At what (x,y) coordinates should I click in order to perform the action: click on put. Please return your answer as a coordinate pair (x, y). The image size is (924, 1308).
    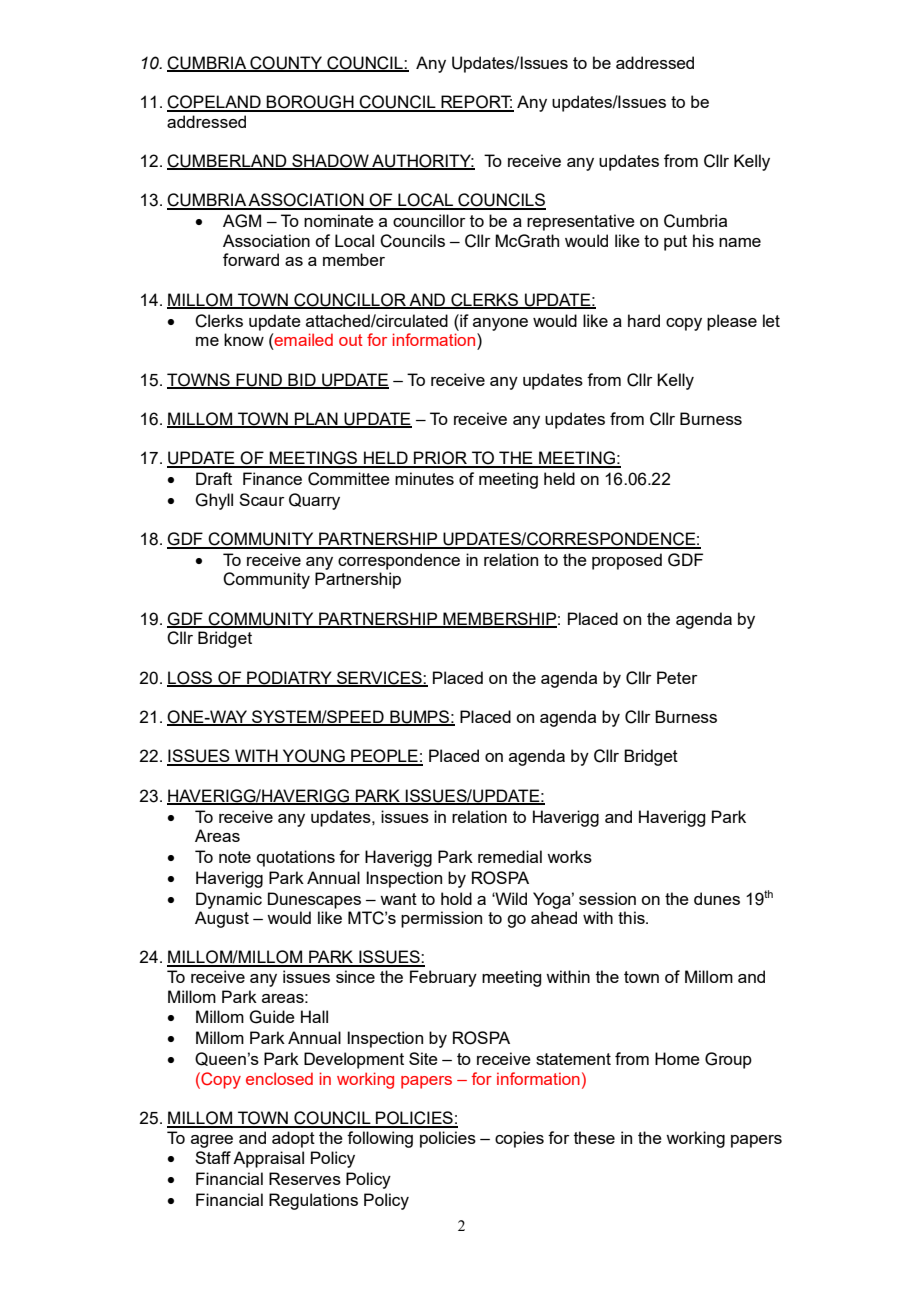
    Looking at the image, I should click on (675, 243).
